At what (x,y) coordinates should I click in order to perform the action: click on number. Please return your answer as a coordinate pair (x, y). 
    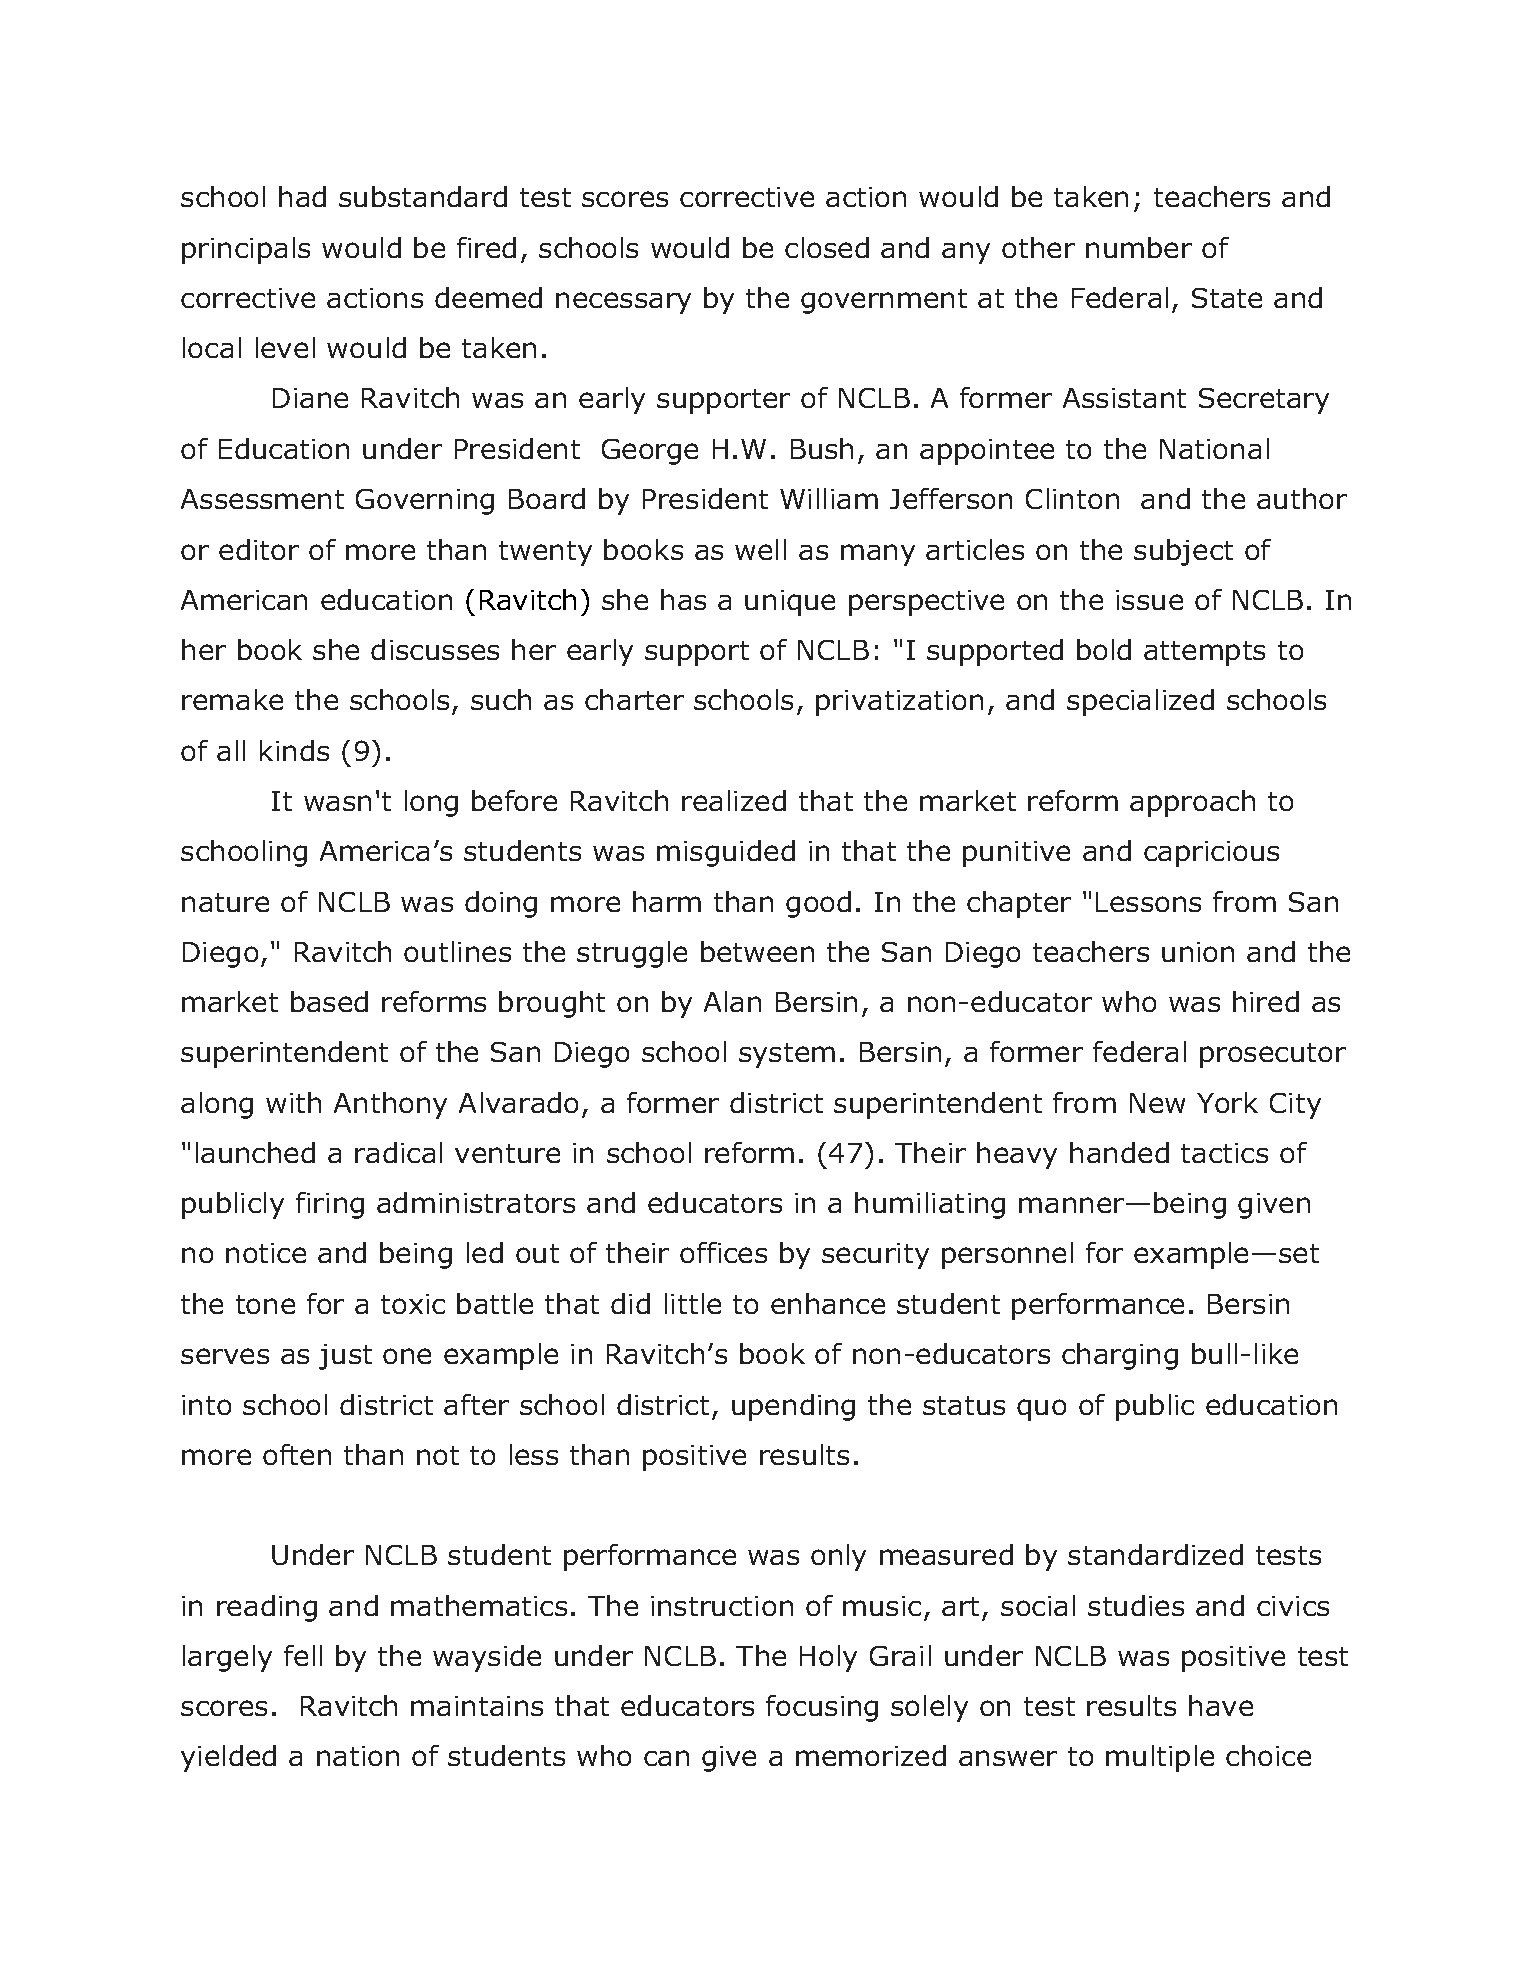
    Looking at the image, I should click on (1139, 247).
